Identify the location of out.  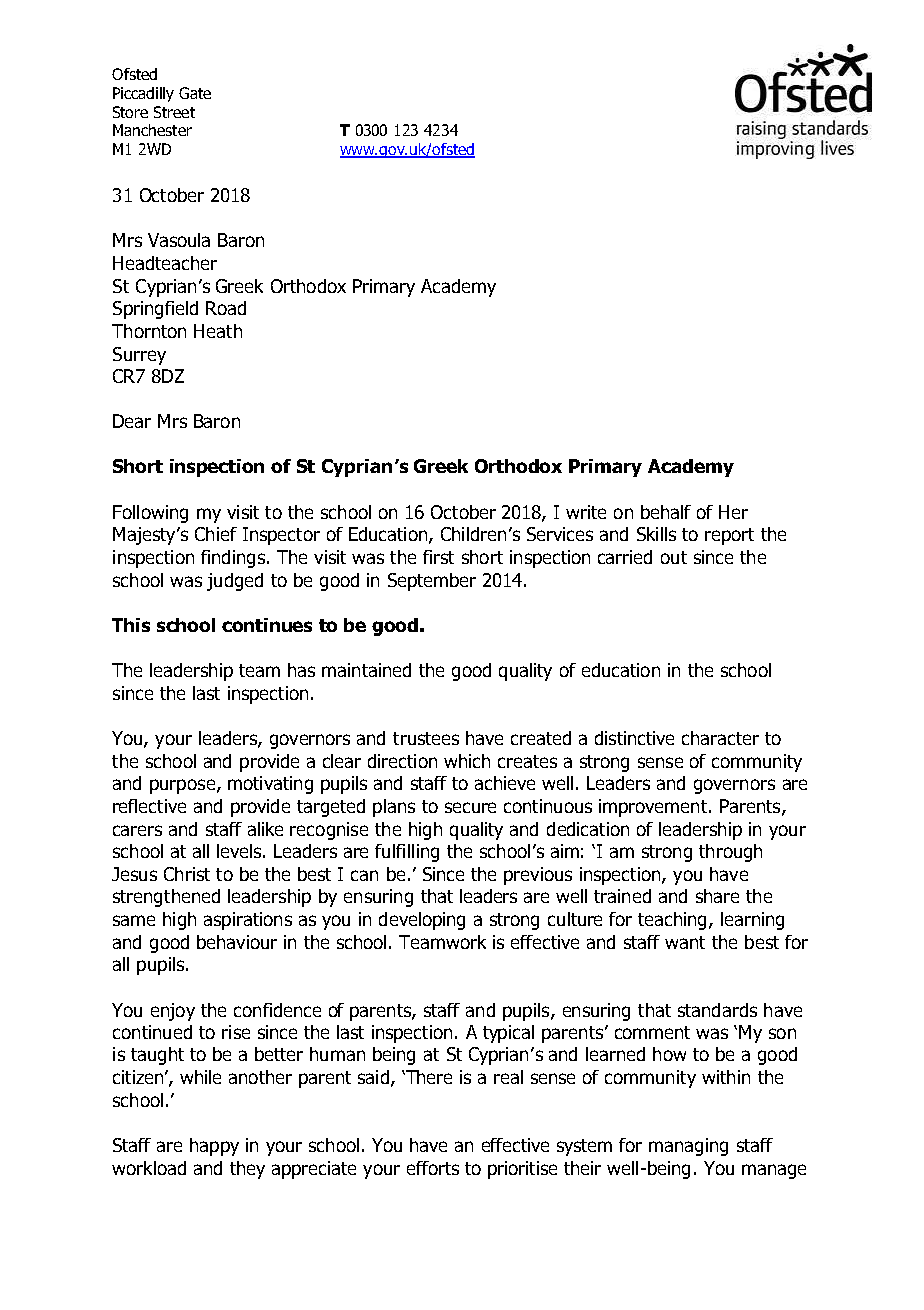
(674, 557).
